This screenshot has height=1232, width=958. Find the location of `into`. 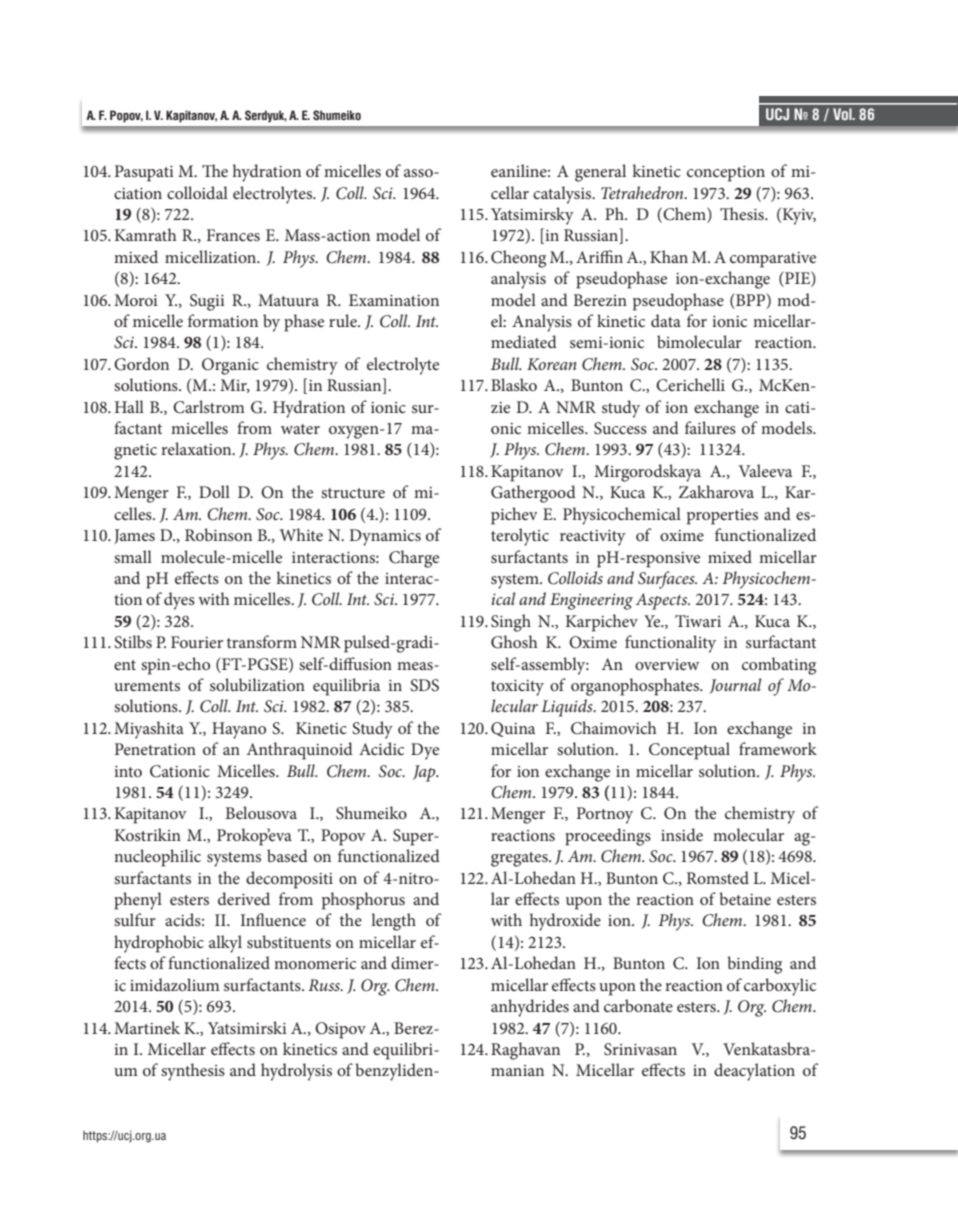

into is located at coordinates (128, 771).
